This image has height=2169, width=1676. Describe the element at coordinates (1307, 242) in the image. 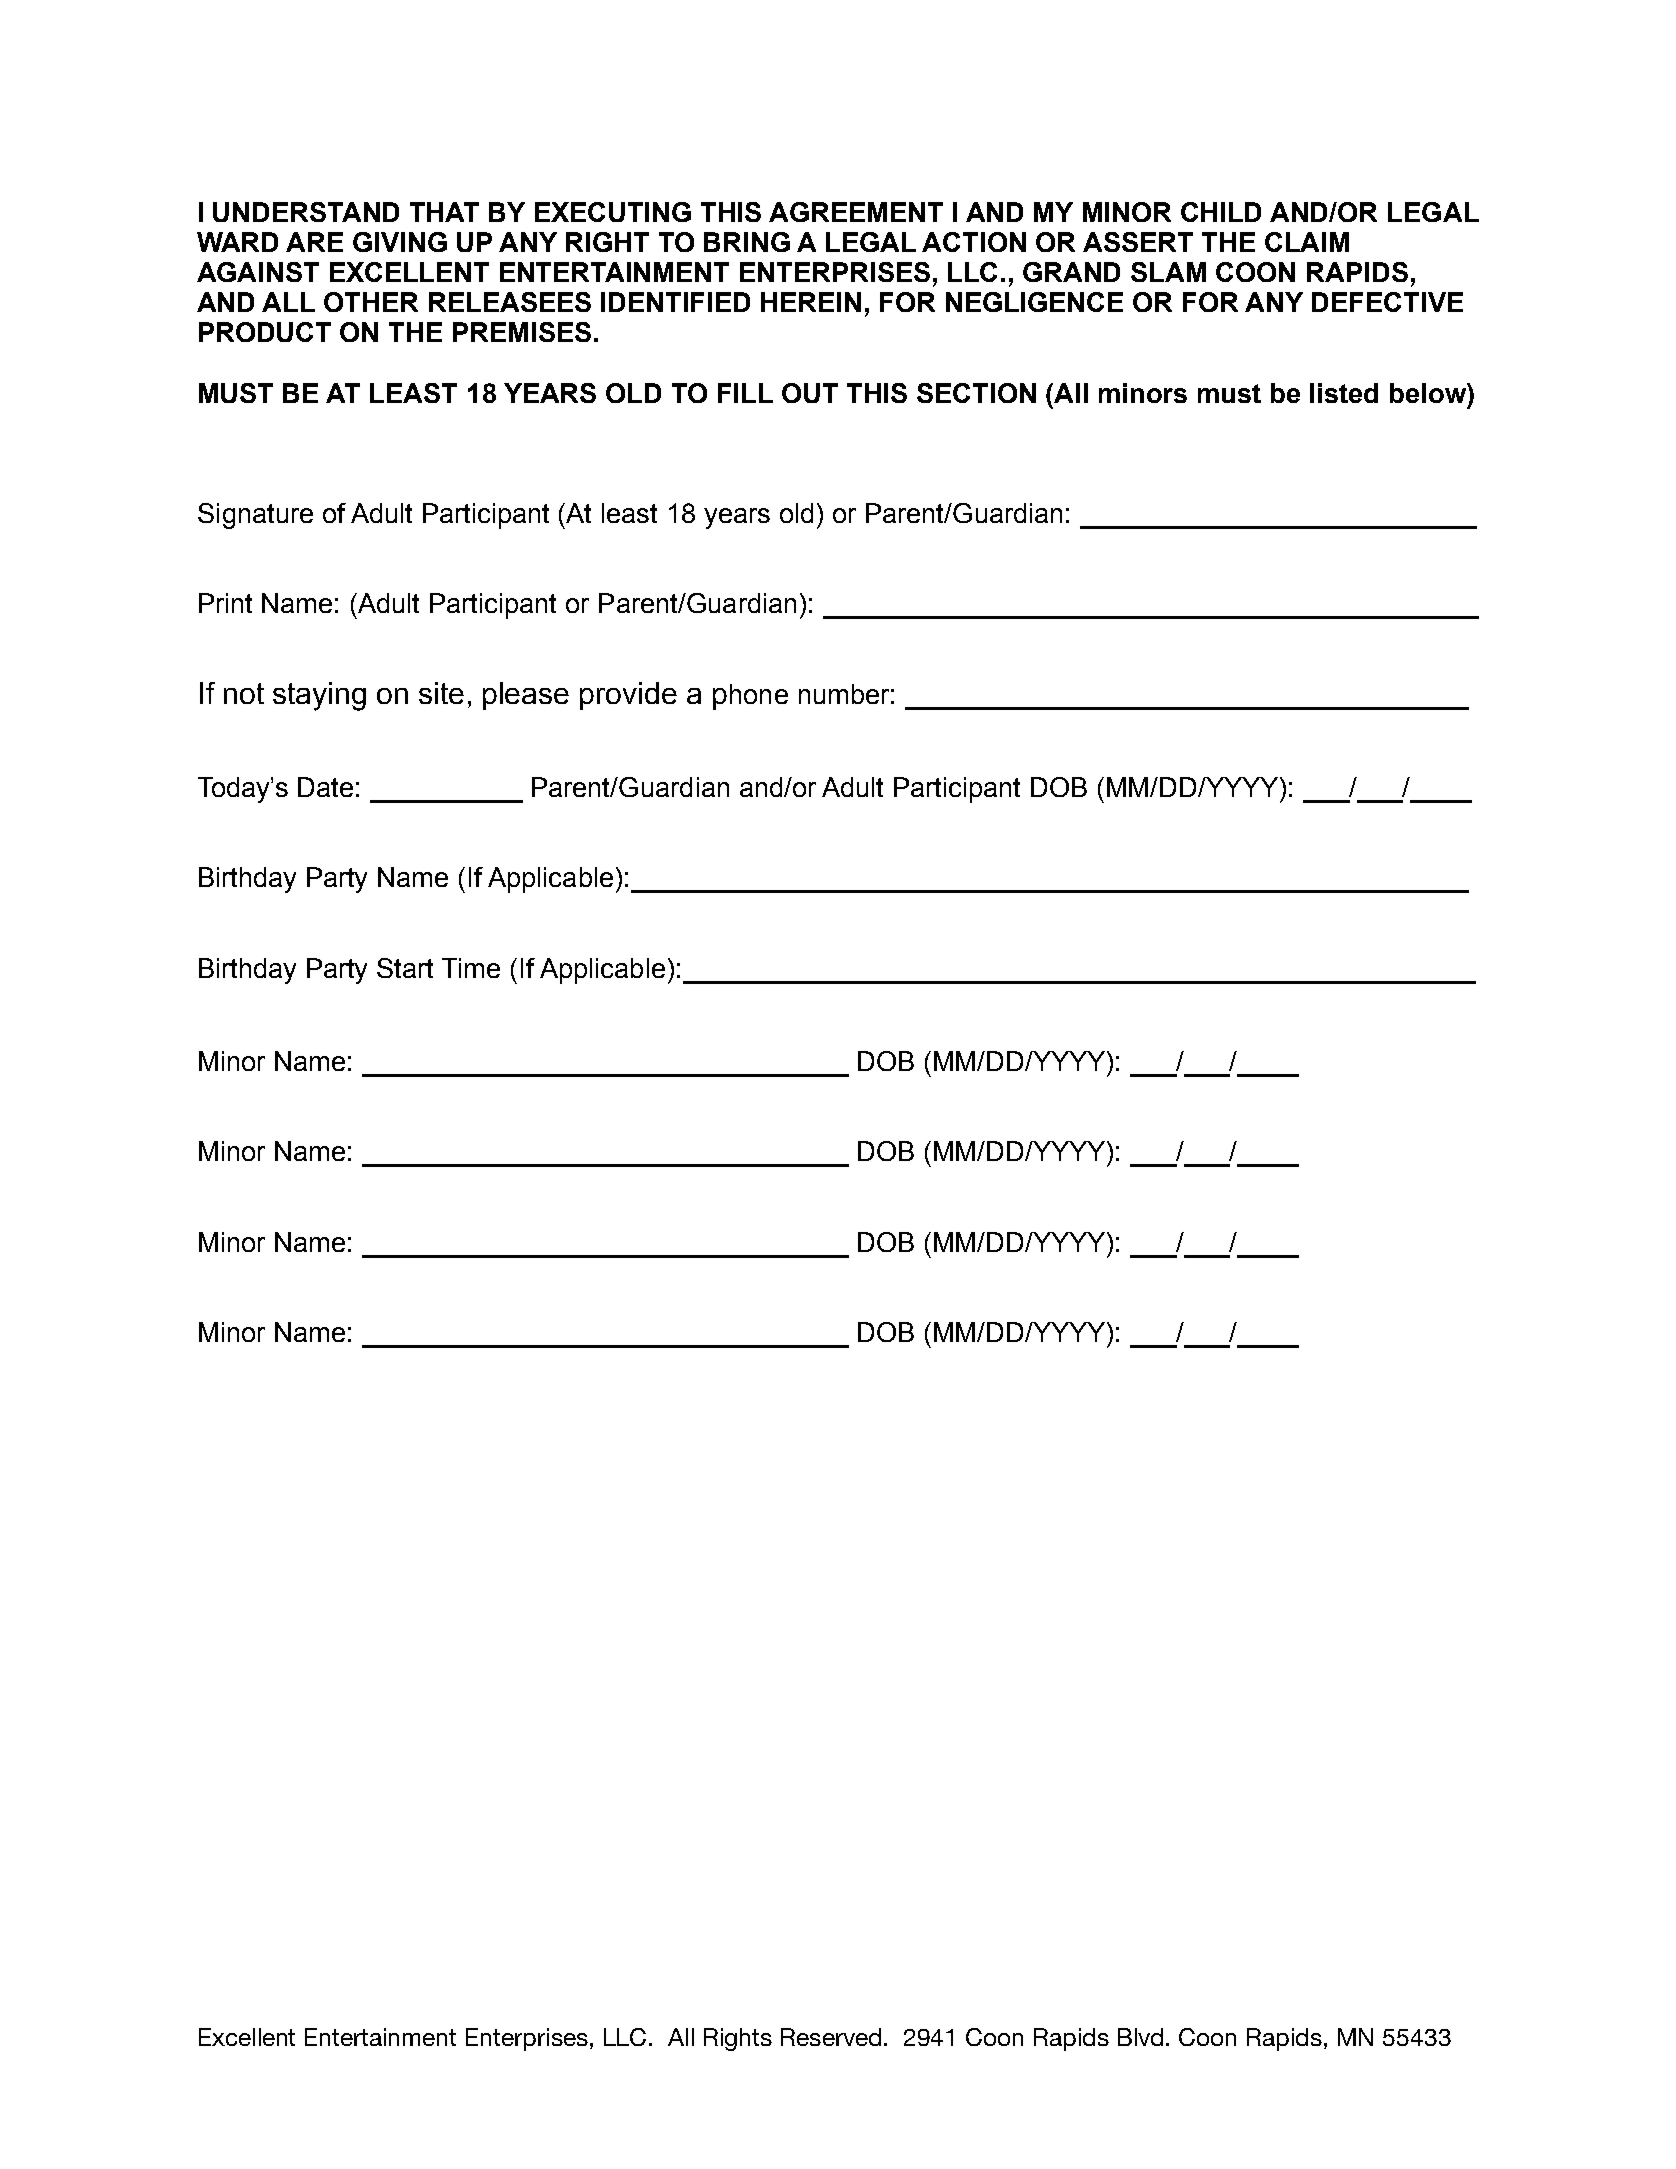

I see `CLAIM` at that location.
